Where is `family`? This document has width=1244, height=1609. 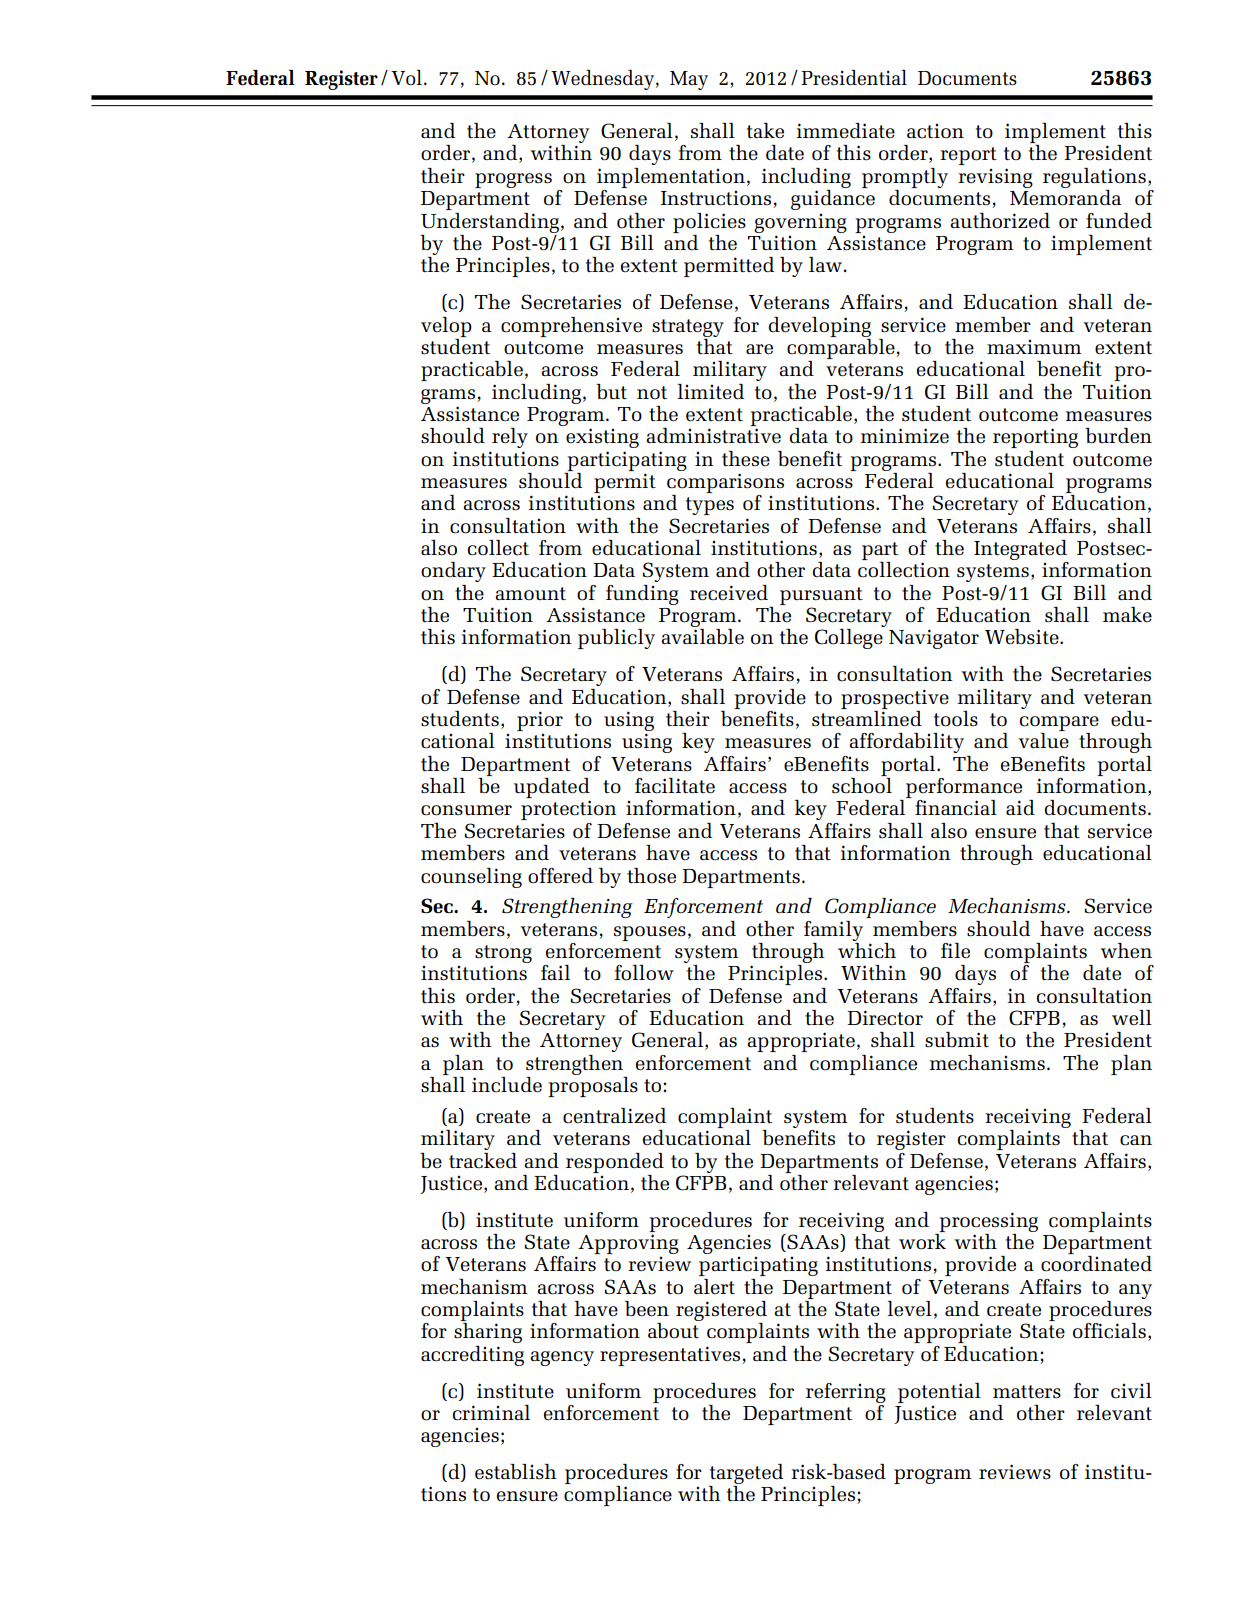 family is located at coordinates (833, 931).
